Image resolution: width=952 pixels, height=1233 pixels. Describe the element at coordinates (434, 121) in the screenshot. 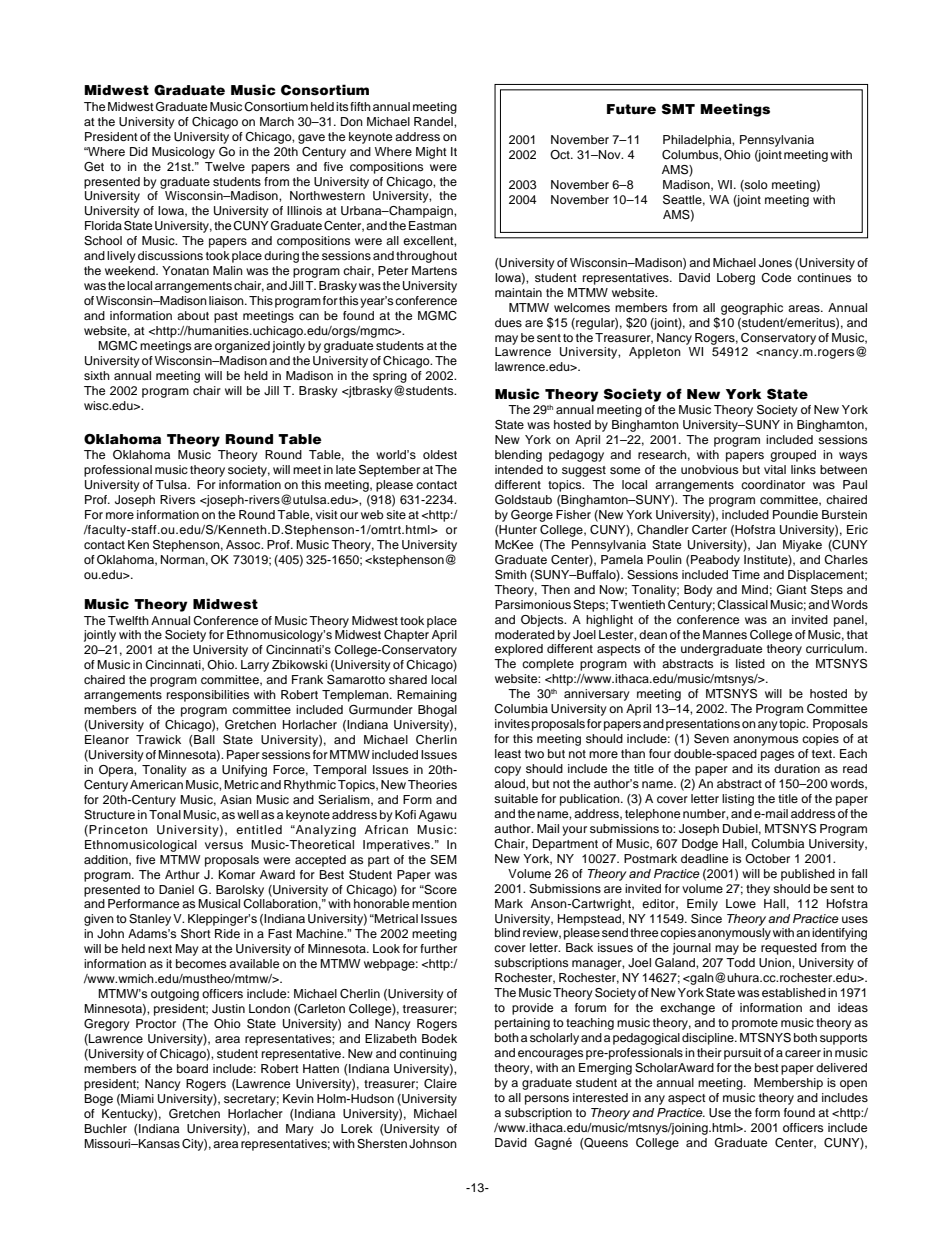

I see `Randel` at that location.
